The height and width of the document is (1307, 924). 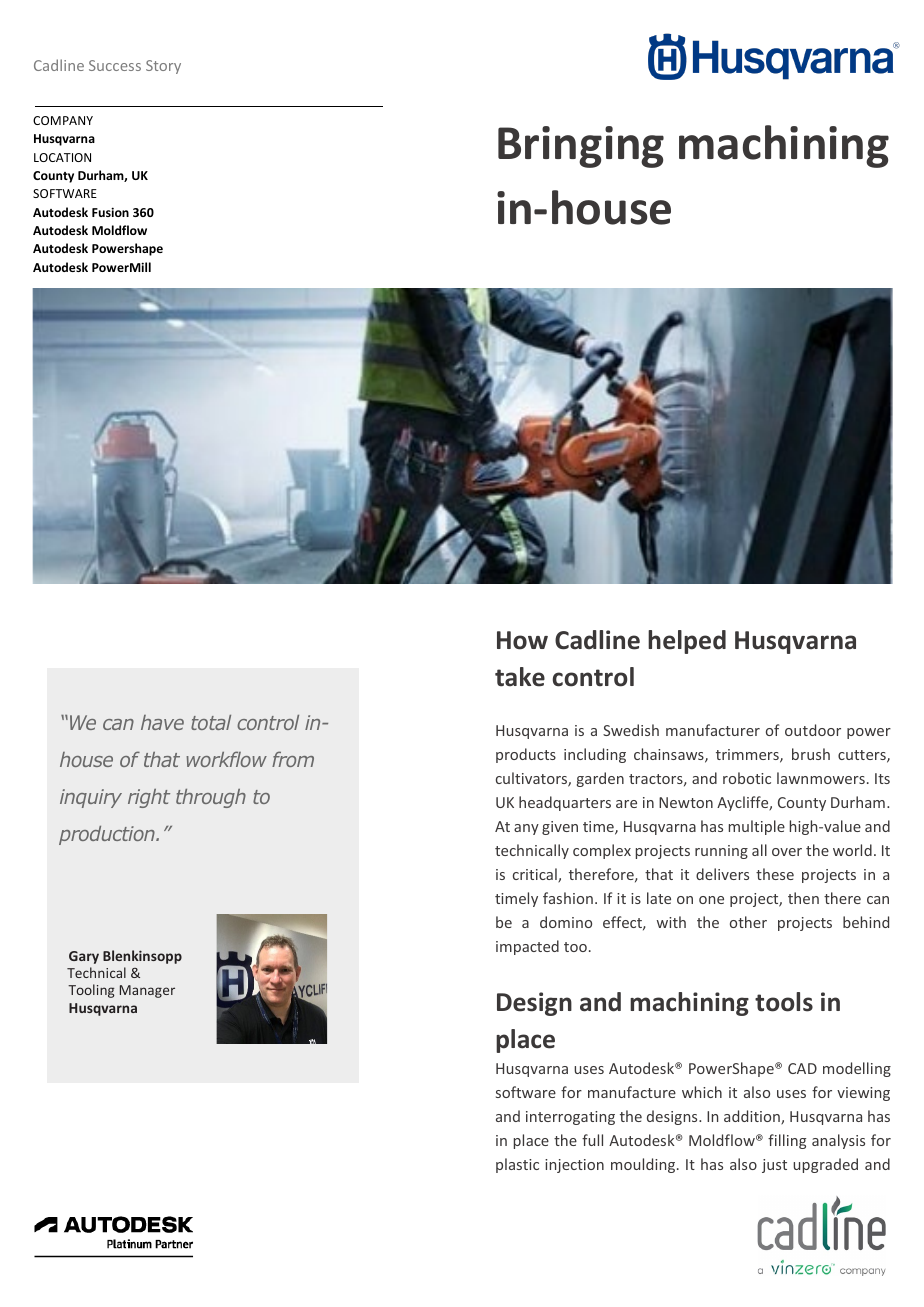 I want to click on plastic, so click(x=517, y=1165).
